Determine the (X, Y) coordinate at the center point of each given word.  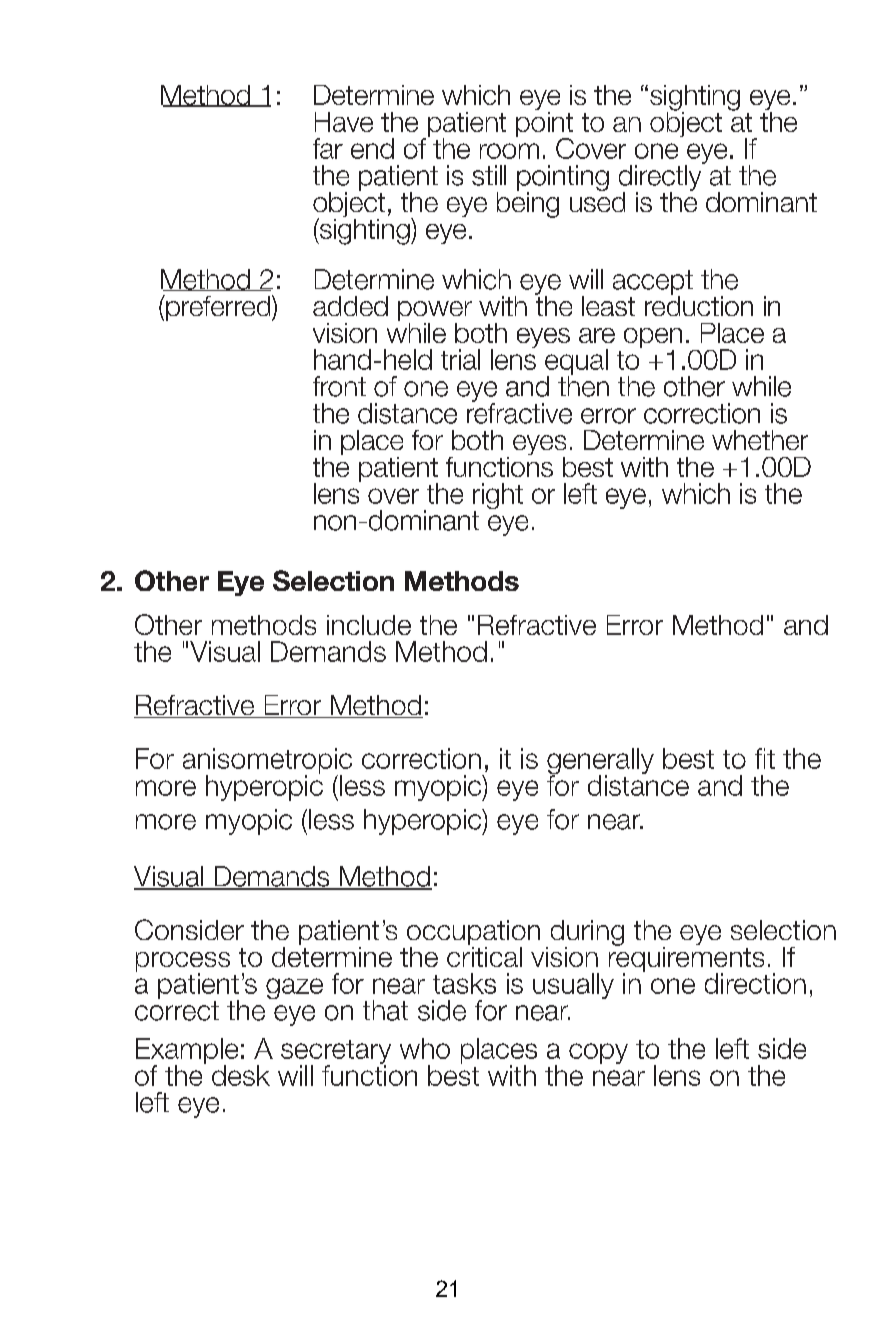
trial (460, 359)
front (339, 386)
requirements (686, 959)
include (369, 625)
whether (760, 440)
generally (600, 762)
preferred (218, 308)
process (183, 963)
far (328, 148)
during (587, 934)
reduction (699, 304)
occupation (473, 934)
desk (241, 1075)
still (489, 175)
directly (661, 178)
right (498, 497)
